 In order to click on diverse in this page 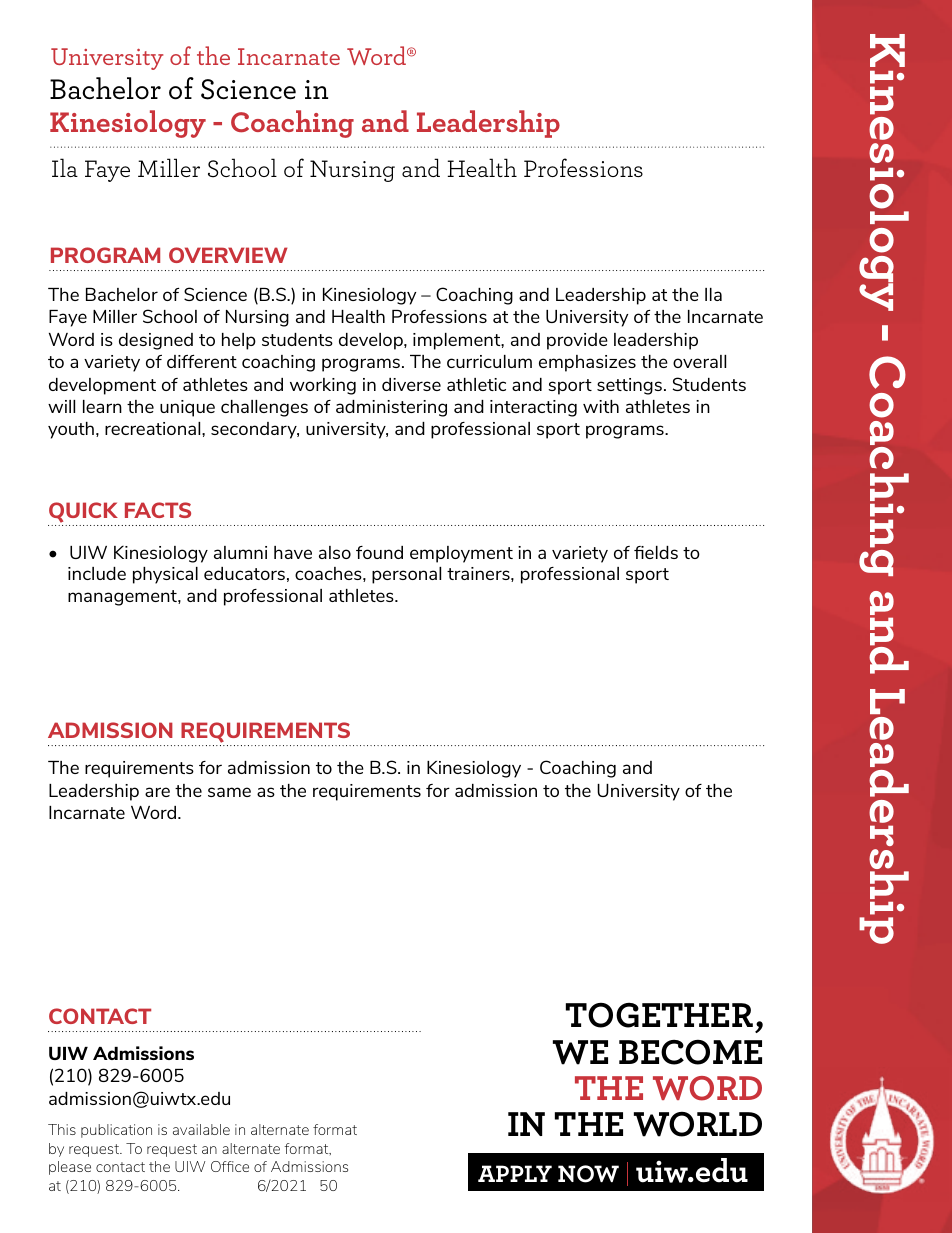, I will do `click(411, 384)`.
